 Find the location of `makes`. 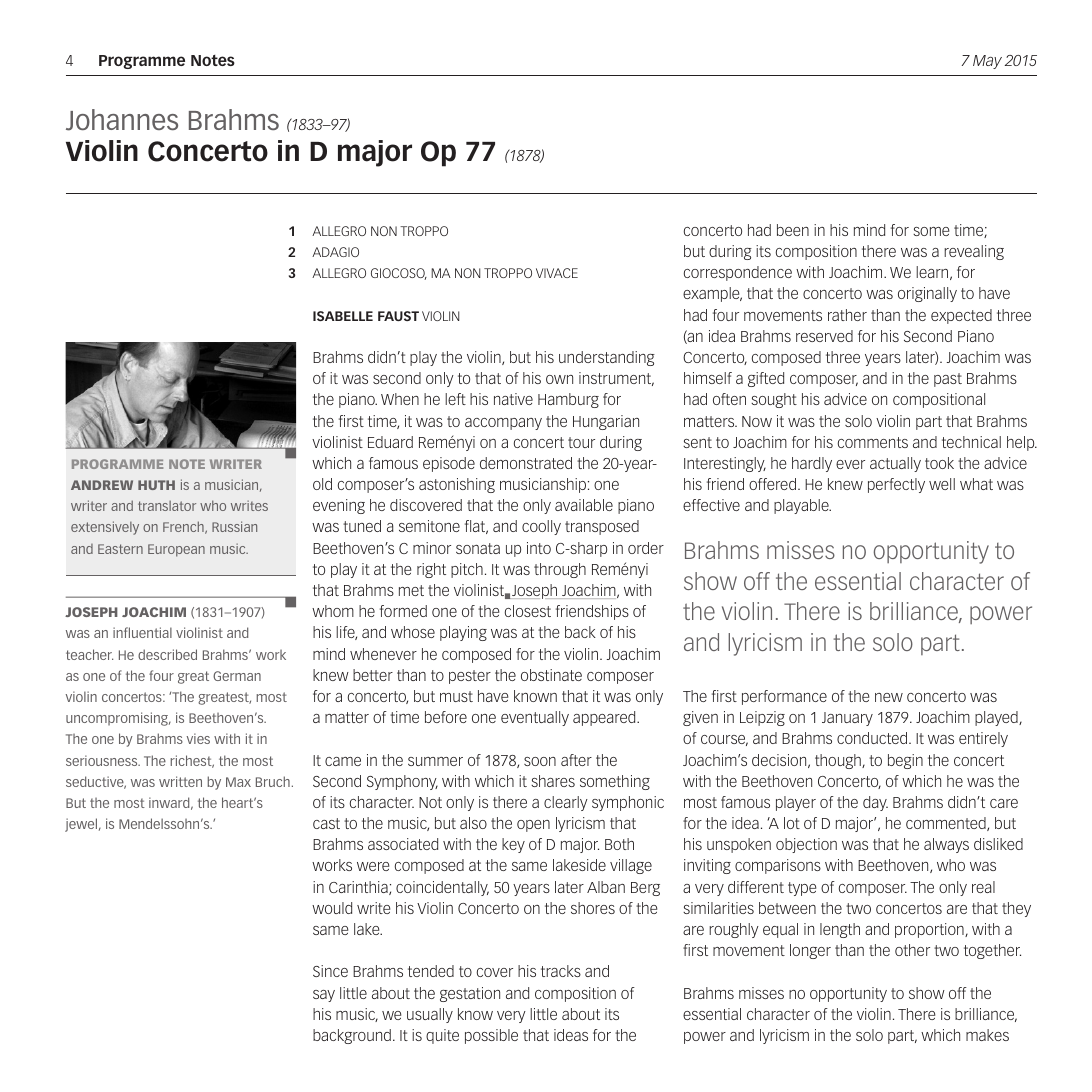

makes is located at coordinates (987, 1035).
